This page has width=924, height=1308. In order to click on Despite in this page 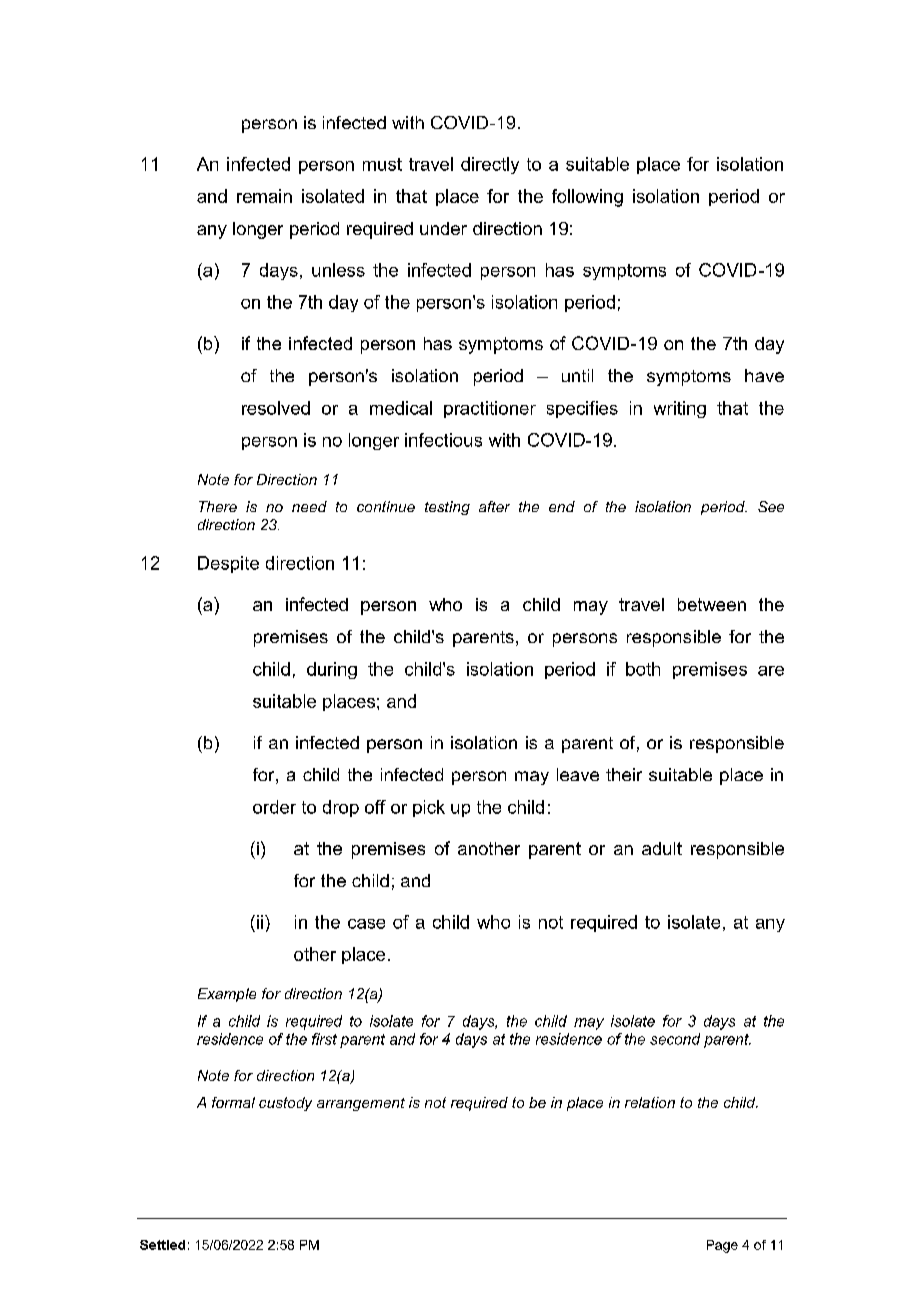, I will do `click(228, 564)`.
